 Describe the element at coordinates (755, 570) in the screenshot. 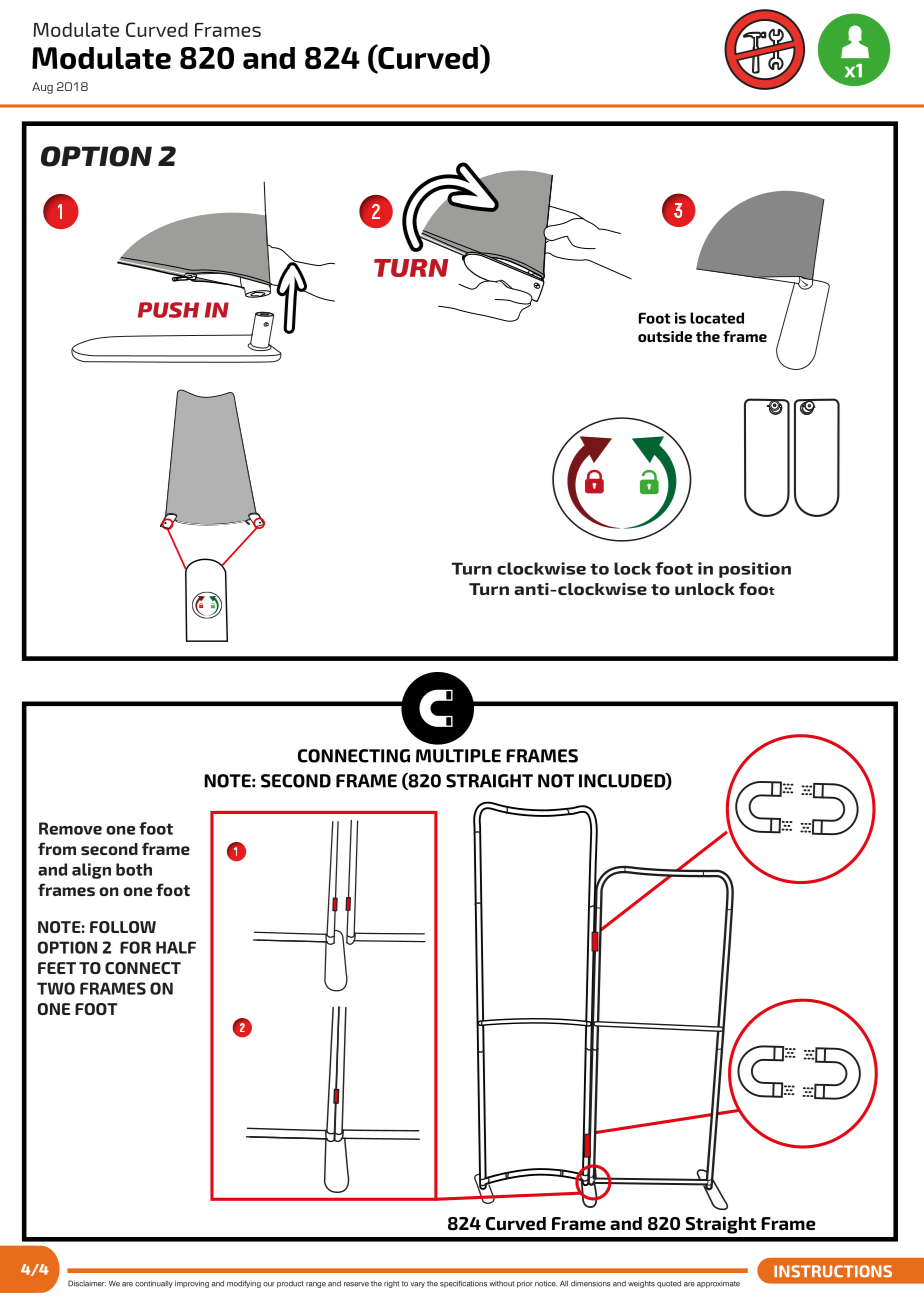

I see `position` at that location.
